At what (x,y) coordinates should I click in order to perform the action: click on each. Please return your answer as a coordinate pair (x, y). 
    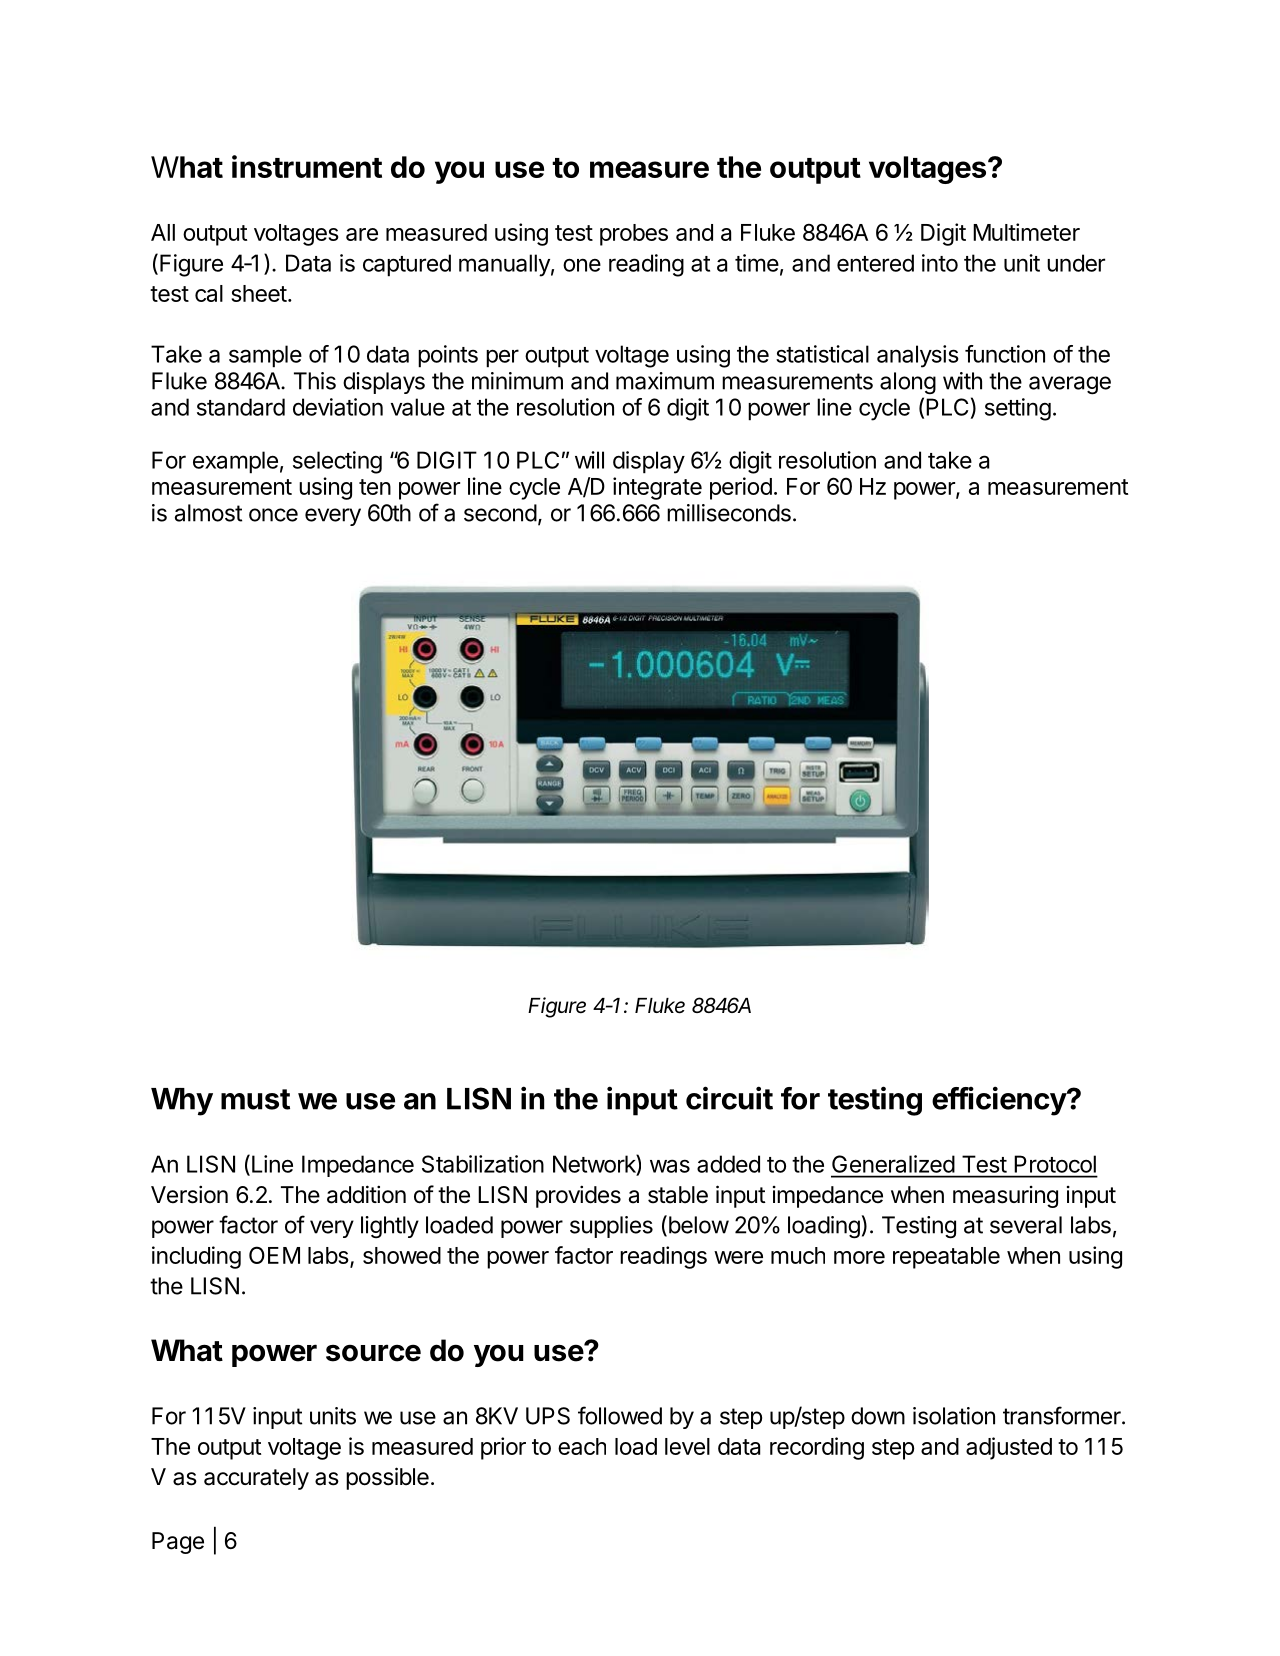
    Looking at the image, I should click on (582, 1446).
